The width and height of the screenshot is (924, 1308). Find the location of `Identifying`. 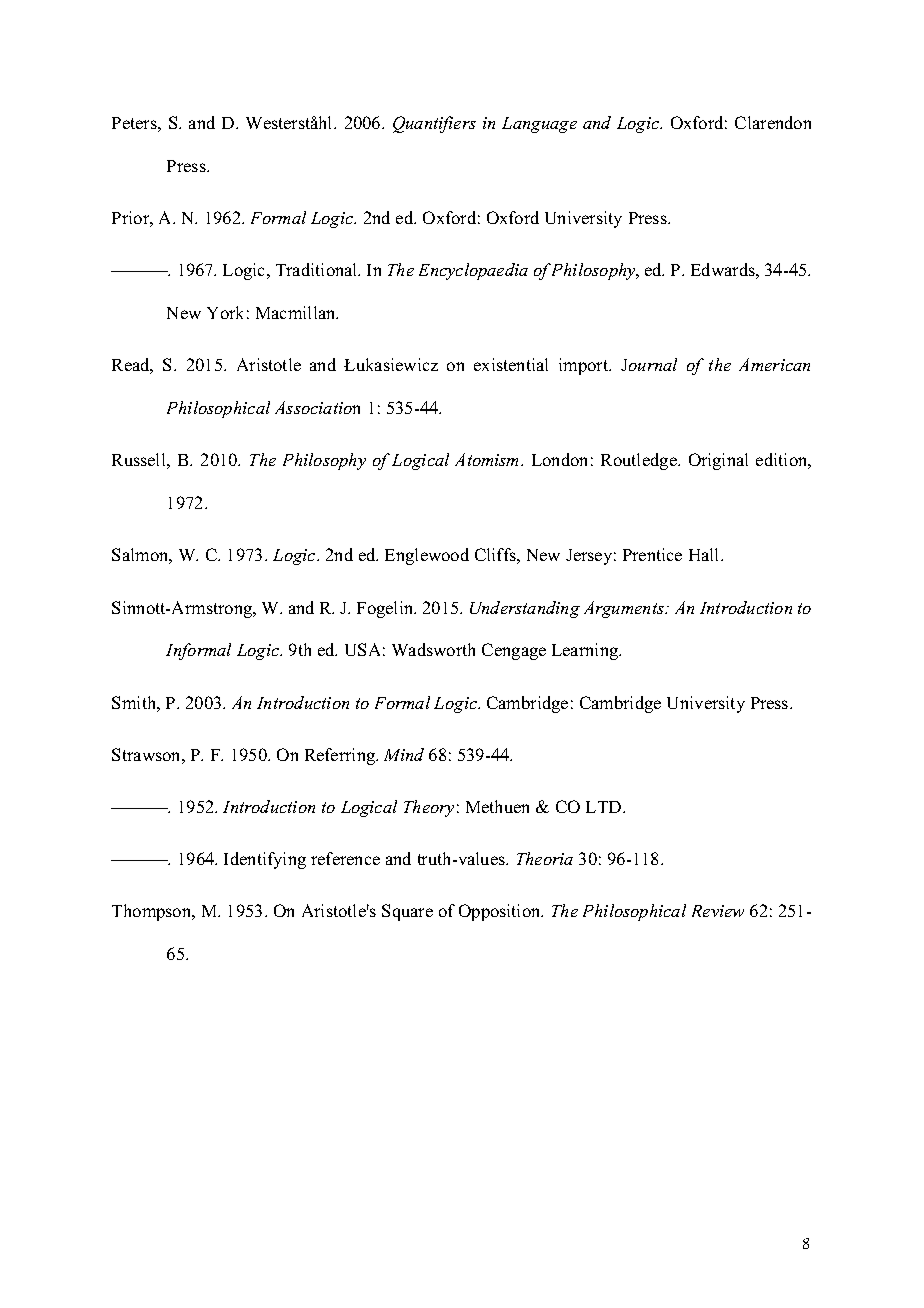

Identifying is located at coordinates (265, 860).
